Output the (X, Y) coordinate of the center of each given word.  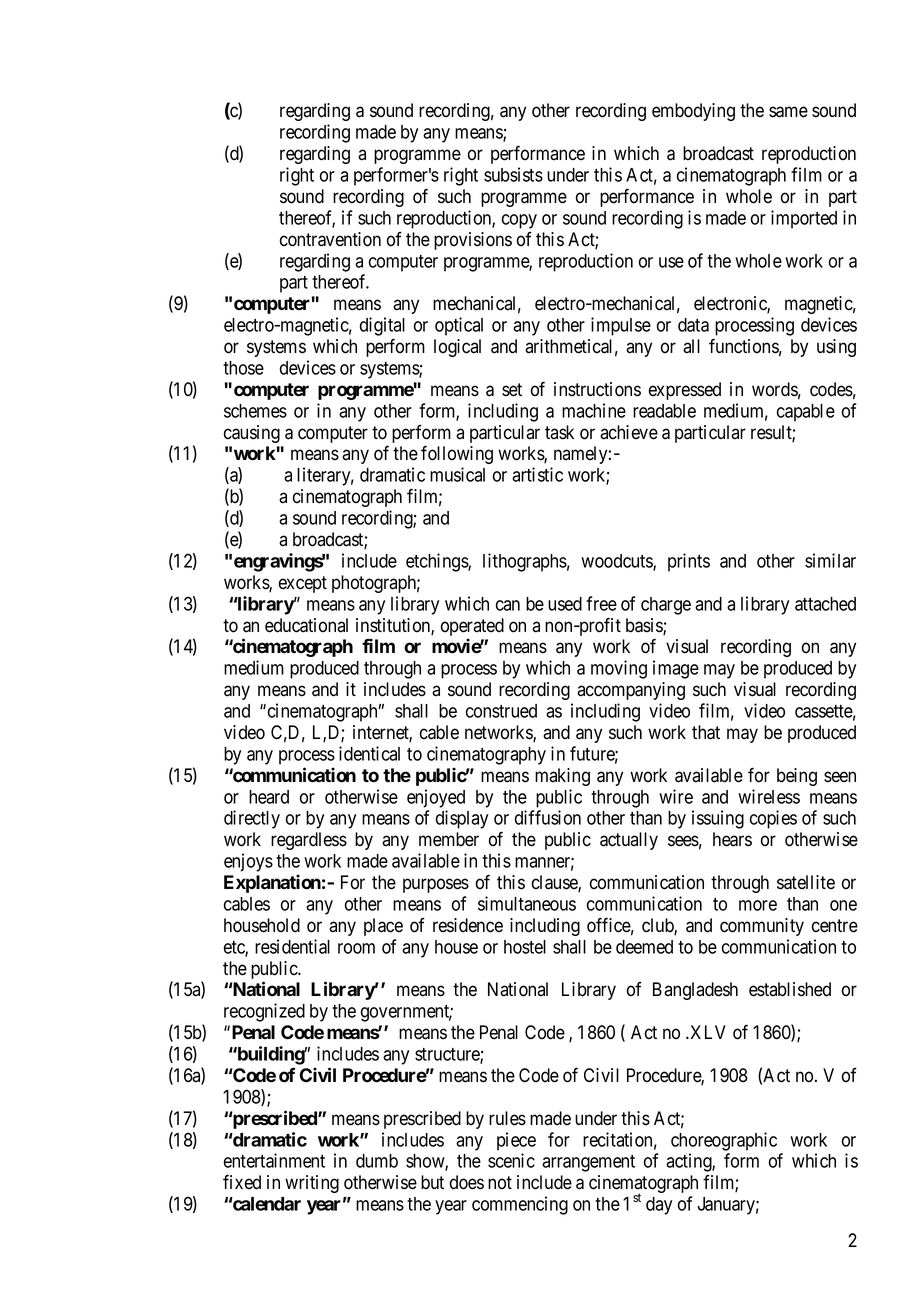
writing (312, 1184)
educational (306, 625)
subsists (513, 174)
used (565, 604)
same (788, 112)
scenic (511, 1160)
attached (825, 604)
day (659, 1206)
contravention (330, 239)
